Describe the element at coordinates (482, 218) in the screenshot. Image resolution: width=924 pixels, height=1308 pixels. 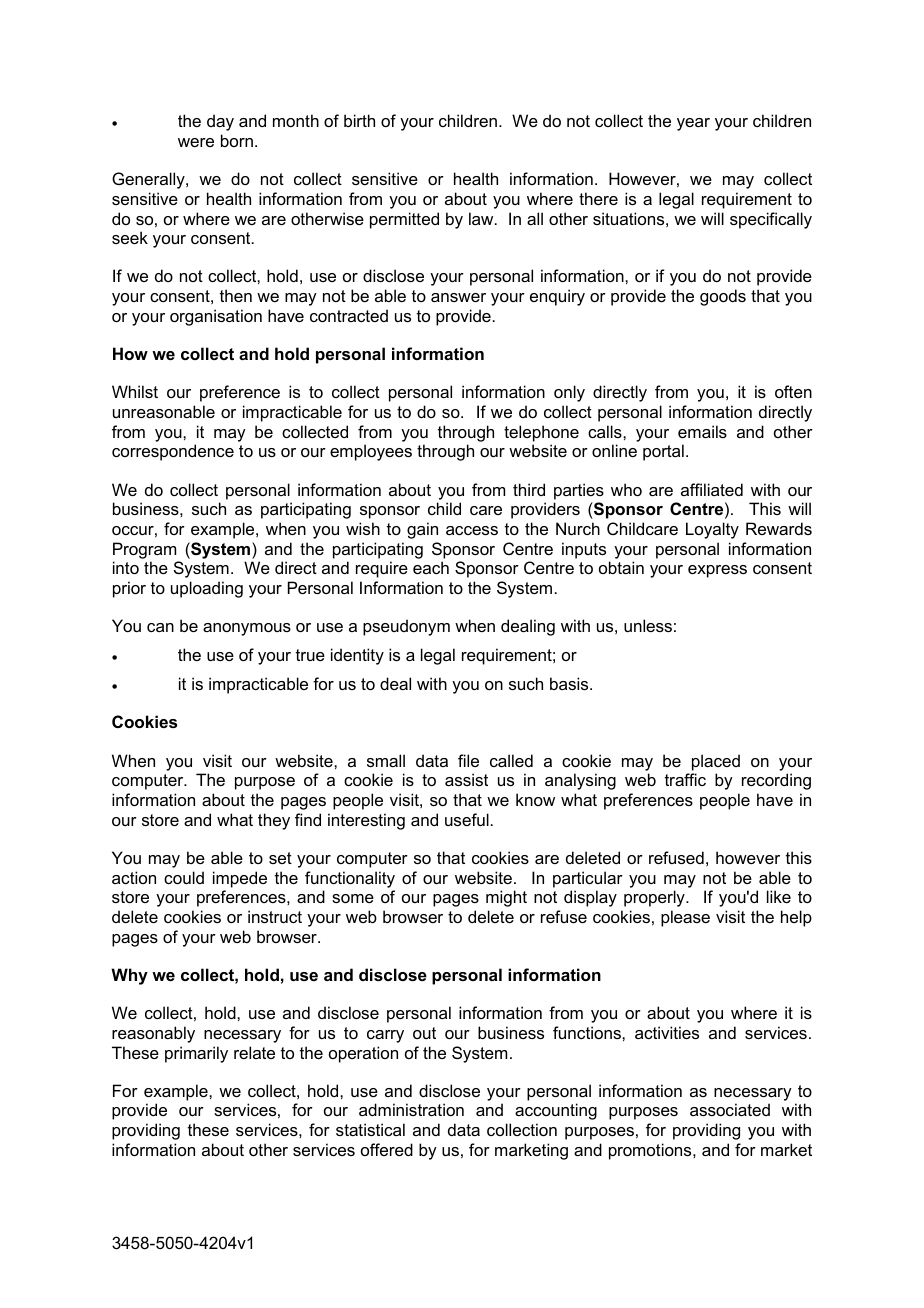
I see `law` at that location.
